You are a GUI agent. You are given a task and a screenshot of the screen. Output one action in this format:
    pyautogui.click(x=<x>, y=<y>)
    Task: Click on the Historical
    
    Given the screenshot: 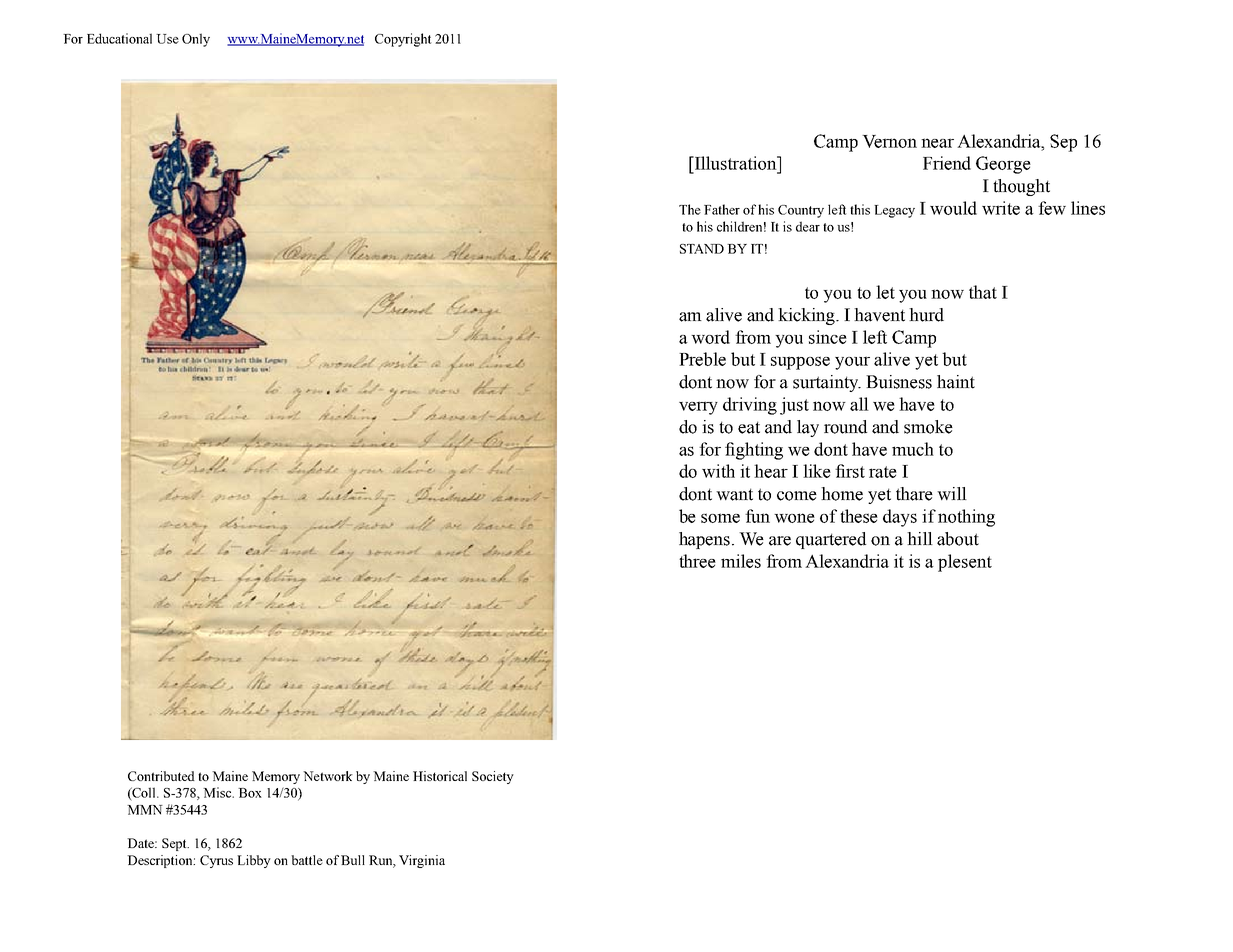 What is the action you would take?
    pyautogui.click(x=440, y=776)
